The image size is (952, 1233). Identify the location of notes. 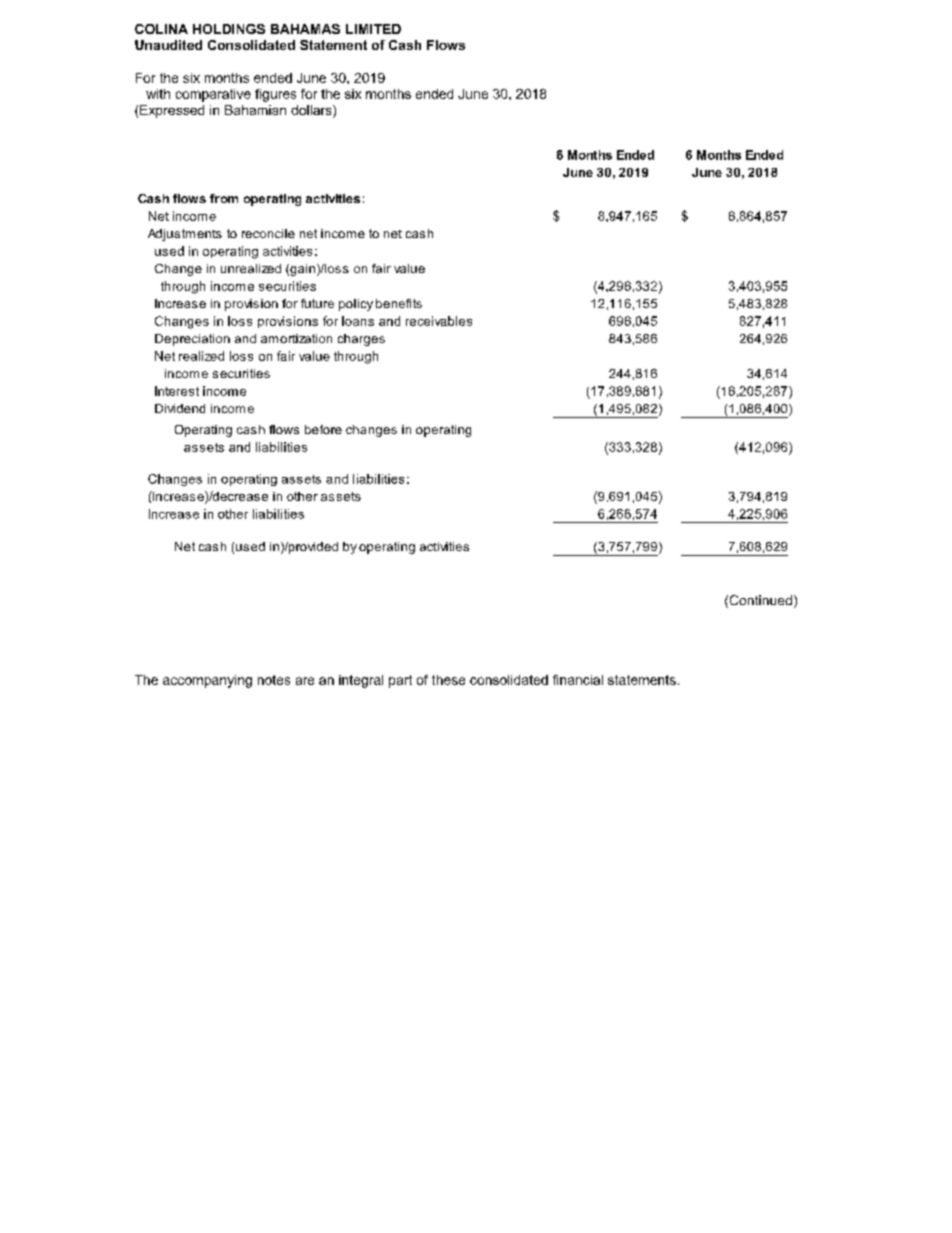
(274, 680).
